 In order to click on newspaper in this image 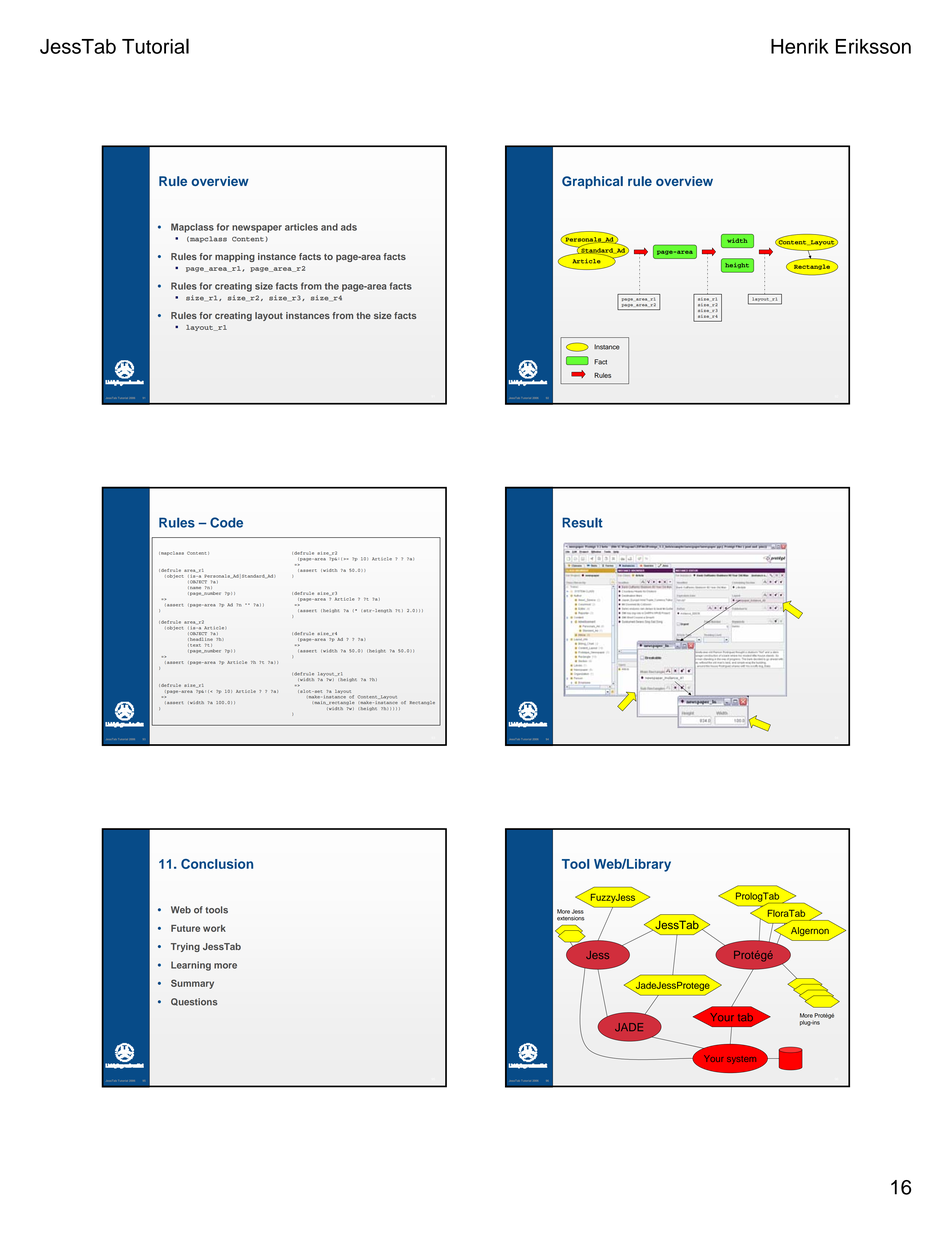, I will do `click(257, 229)`.
